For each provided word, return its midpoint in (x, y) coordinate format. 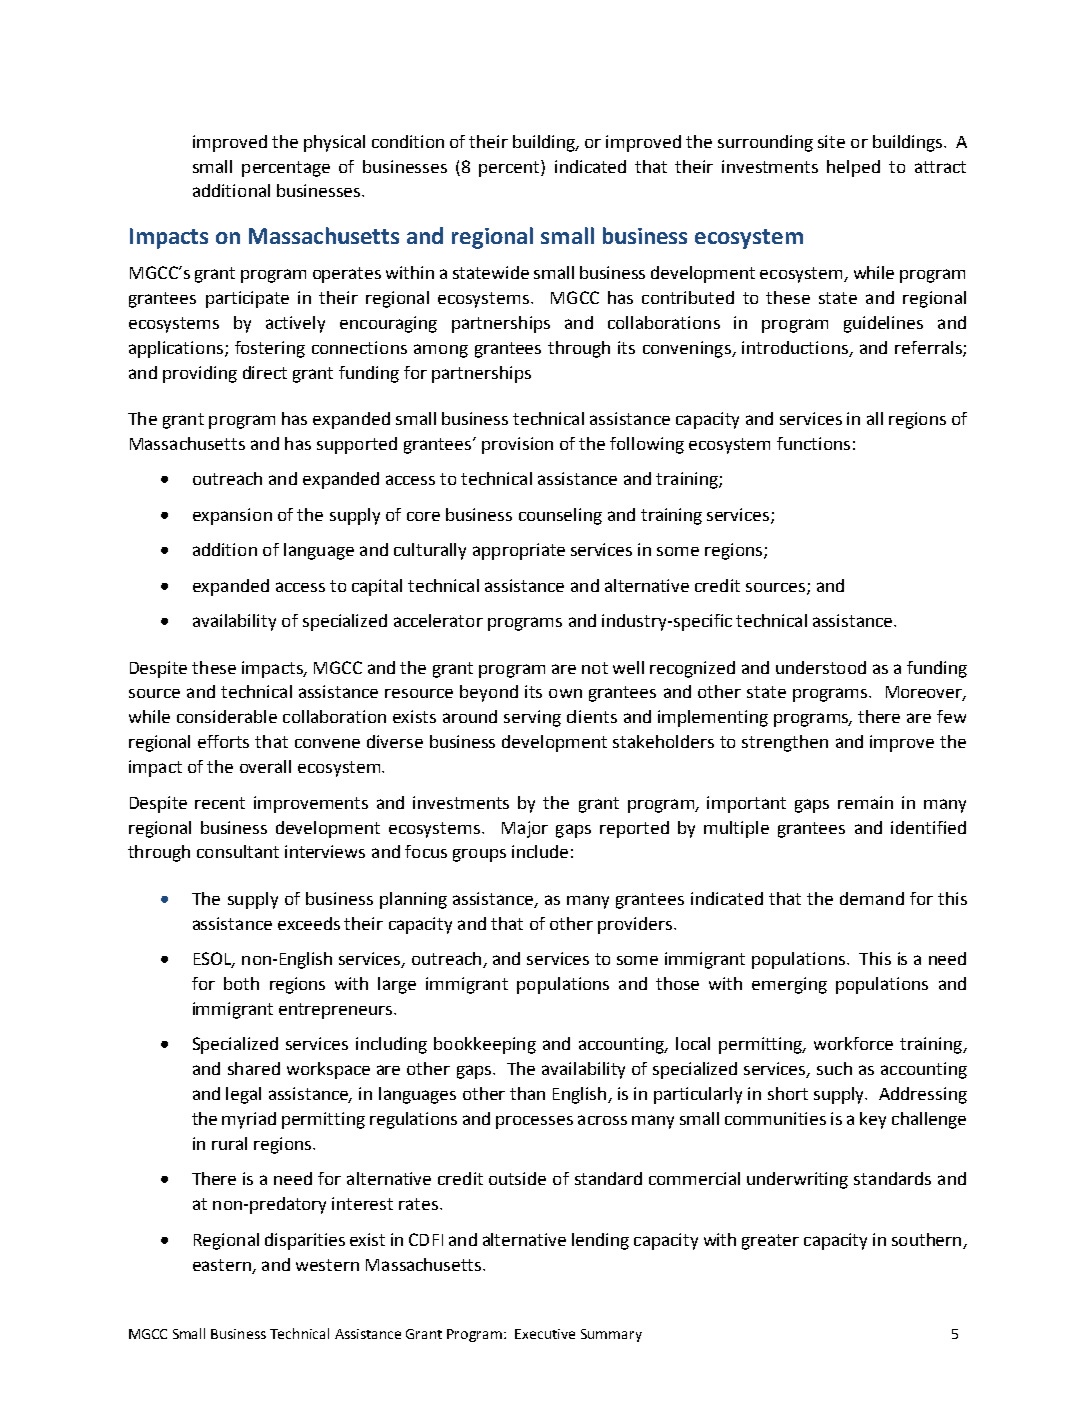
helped (853, 168)
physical (334, 143)
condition (408, 141)
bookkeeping (485, 1045)
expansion (232, 516)
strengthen (785, 743)
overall (265, 766)
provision (517, 445)
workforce (853, 1043)
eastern (222, 1265)
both (241, 983)
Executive (545, 1334)
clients (592, 716)
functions (813, 443)
